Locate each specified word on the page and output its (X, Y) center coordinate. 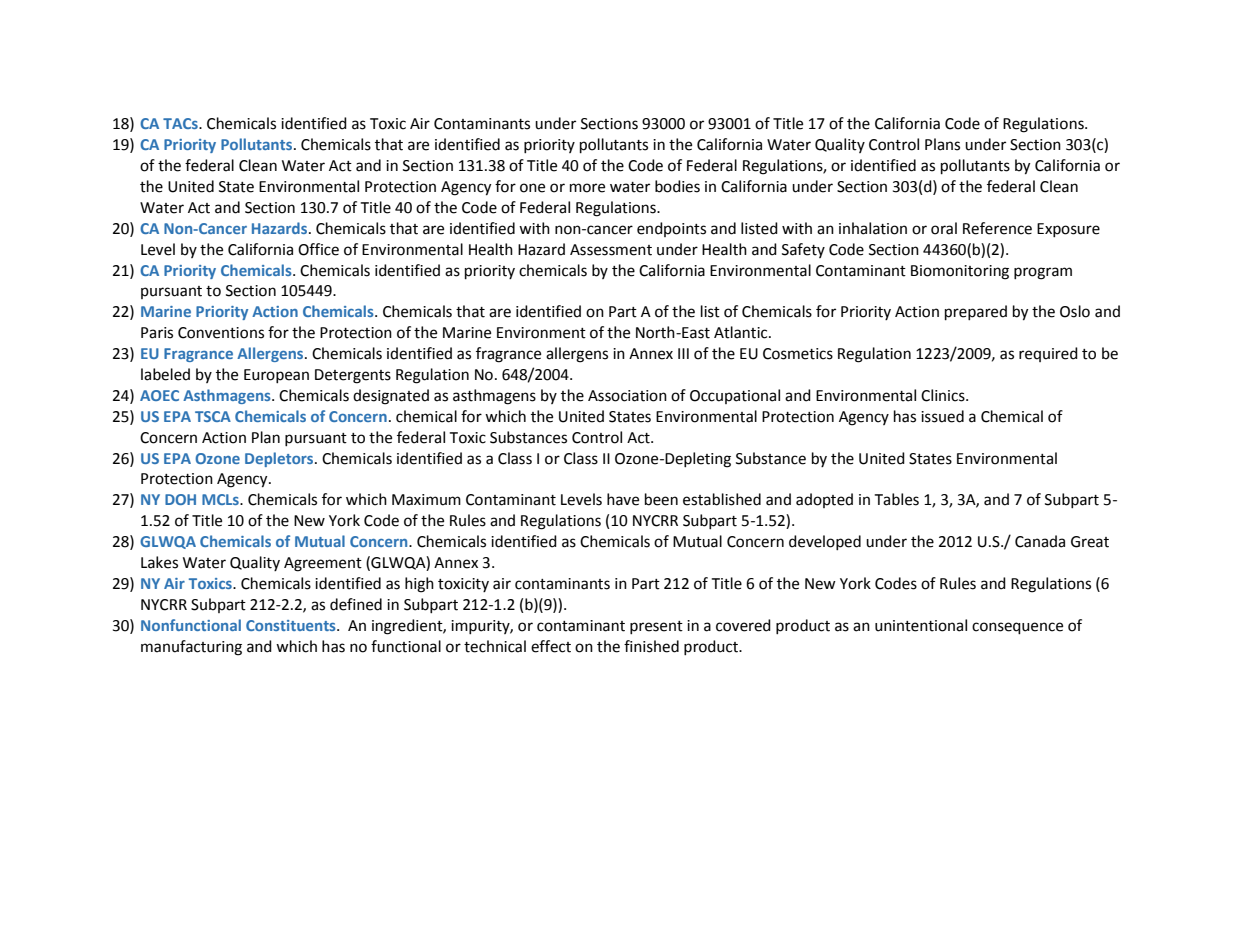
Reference (997, 228)
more (587, 188)
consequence (1017, 628)
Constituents (292, 625)
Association (627, 396)
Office (318, 249)
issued (942, 416)
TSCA (213, 416)
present (656, 627)
